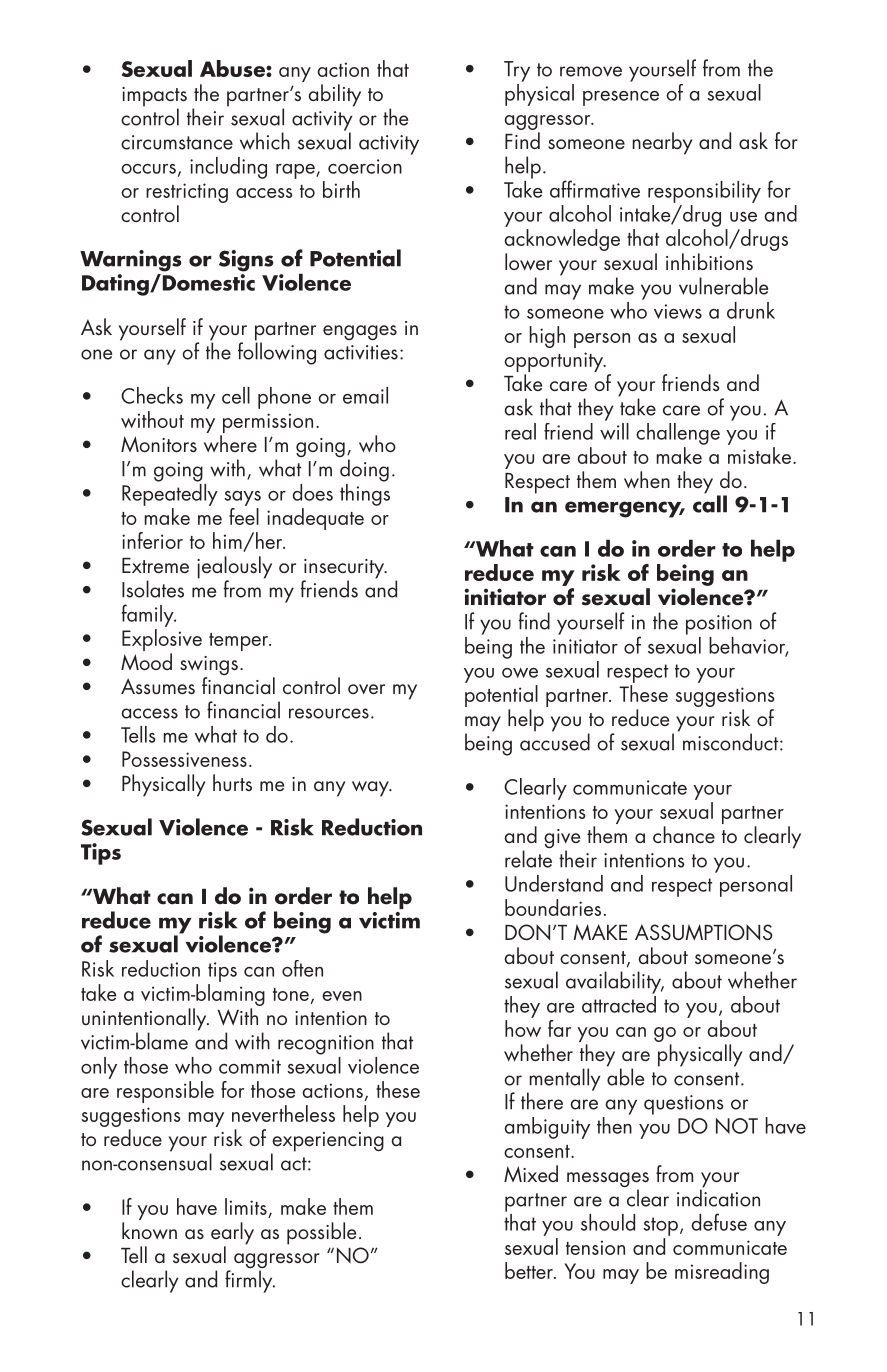  What do you see at coordinates (366, 689) in the screenshot?
I see `over` at bounding box center [366, 689].
